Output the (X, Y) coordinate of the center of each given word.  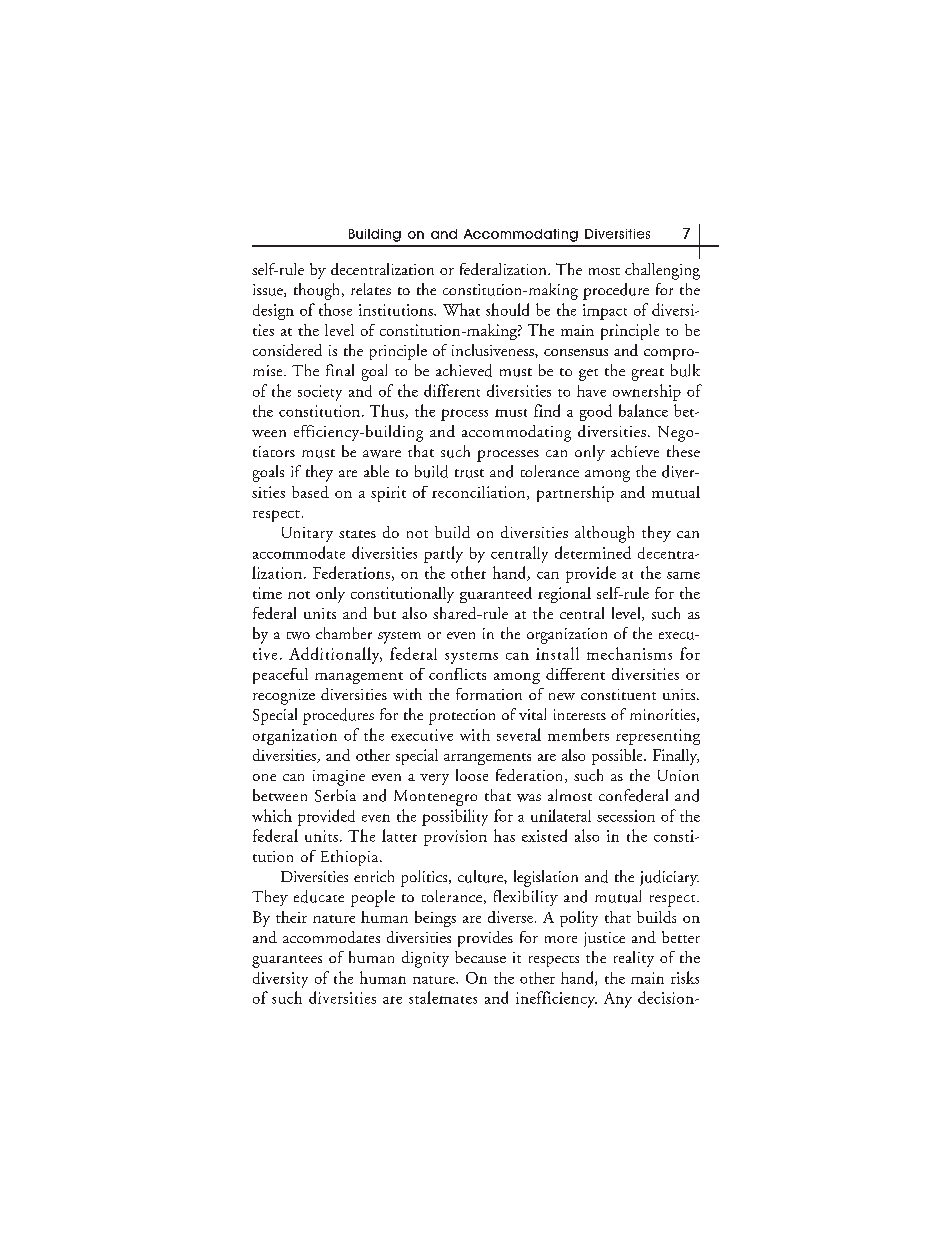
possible (618, 757)
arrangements (487, 759)
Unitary (307, 534)
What (461, 309)
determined (593, 552)
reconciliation (480, 493)
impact (605, 312)
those (335, 309)
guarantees (287, 961)
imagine (339, 778)
